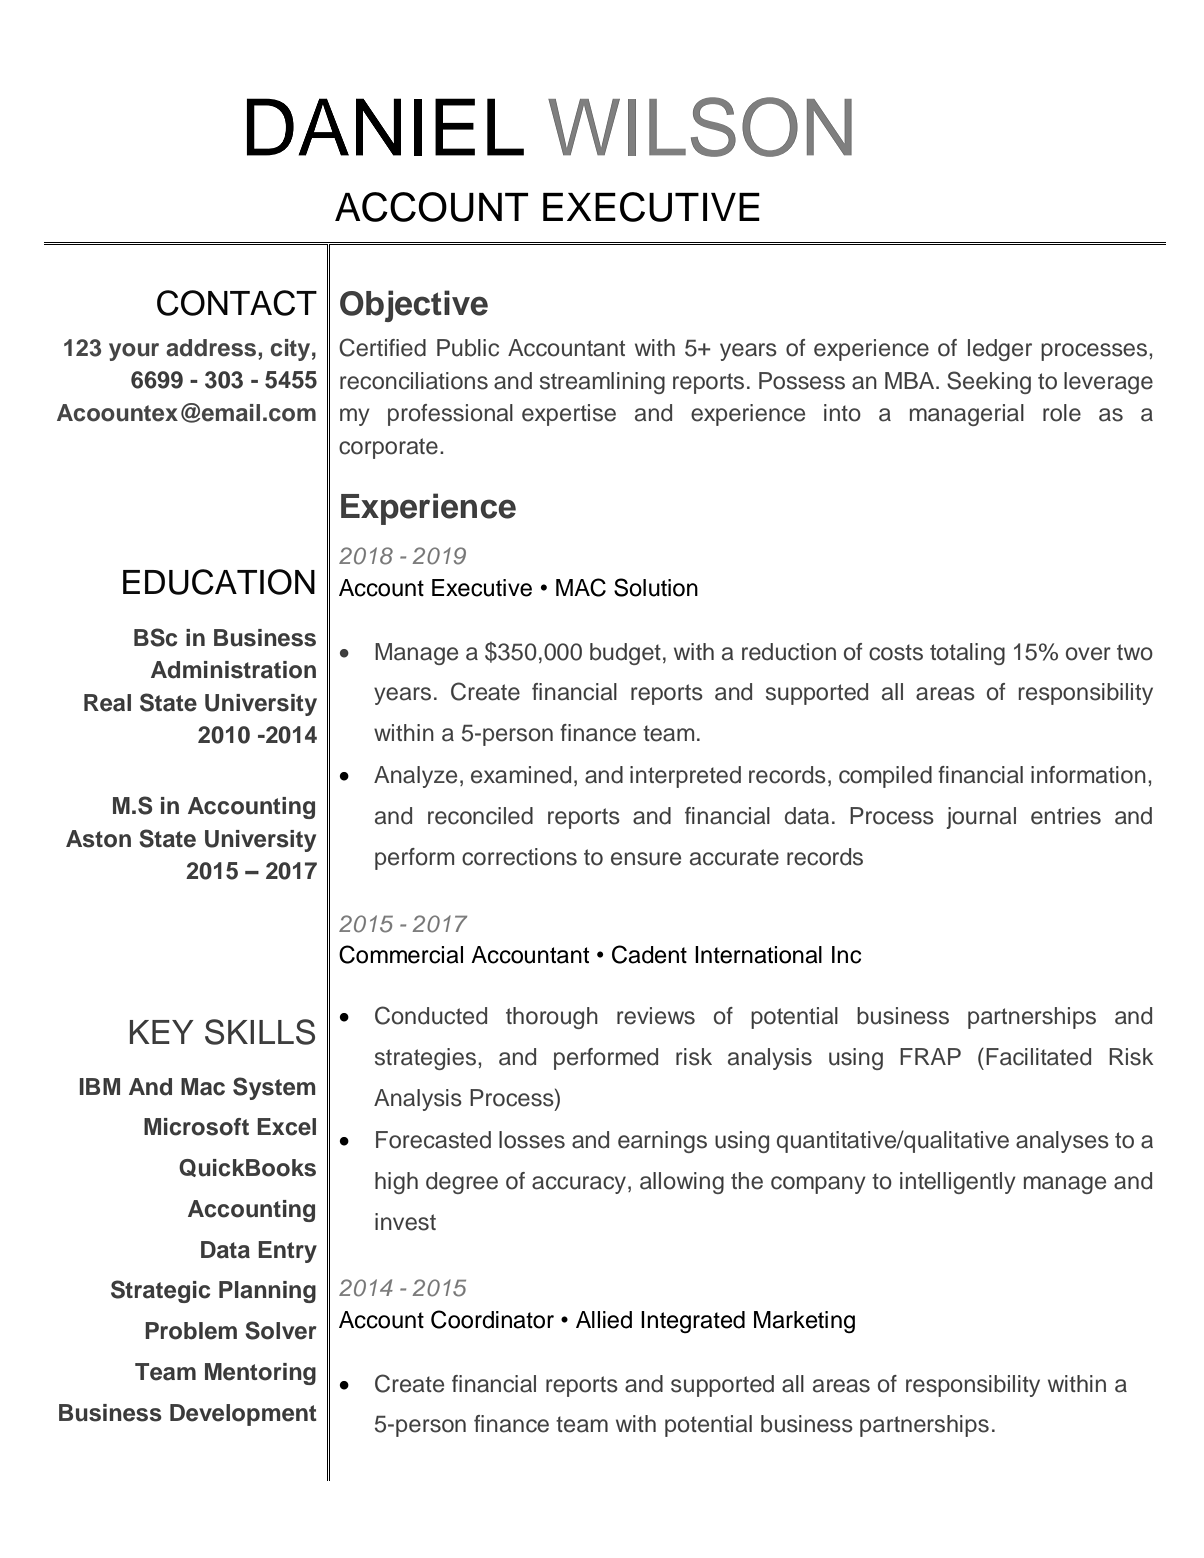  Describe the element at coordinates (967, 654) in the image. I see `totaling` at that location.
